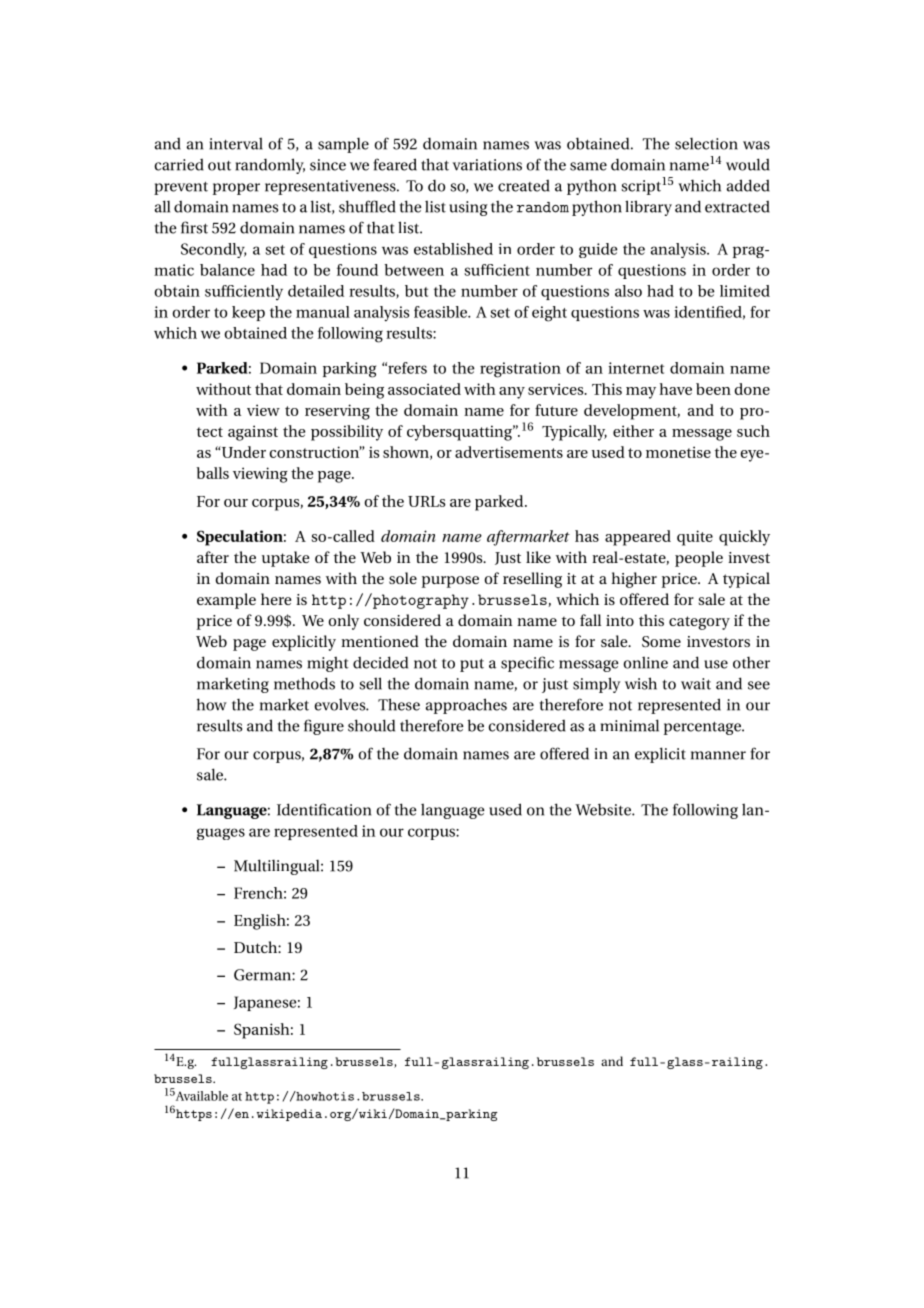 The width and height of the document is (924, 1308). What do you see at coordinates (316, 452) in the document?
I see `construction` at bounding box center [316, 452].
